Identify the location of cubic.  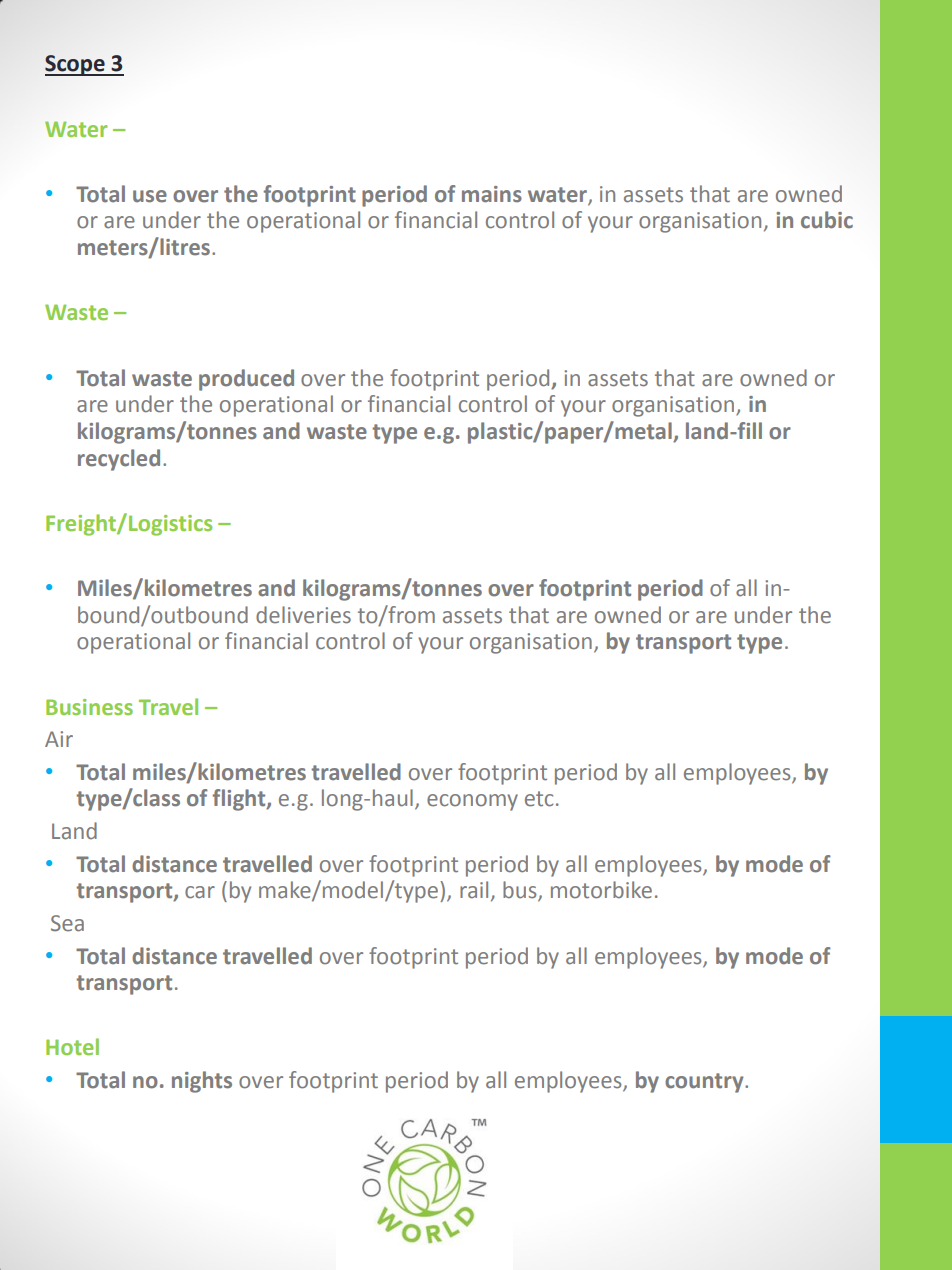
(827, 220).
